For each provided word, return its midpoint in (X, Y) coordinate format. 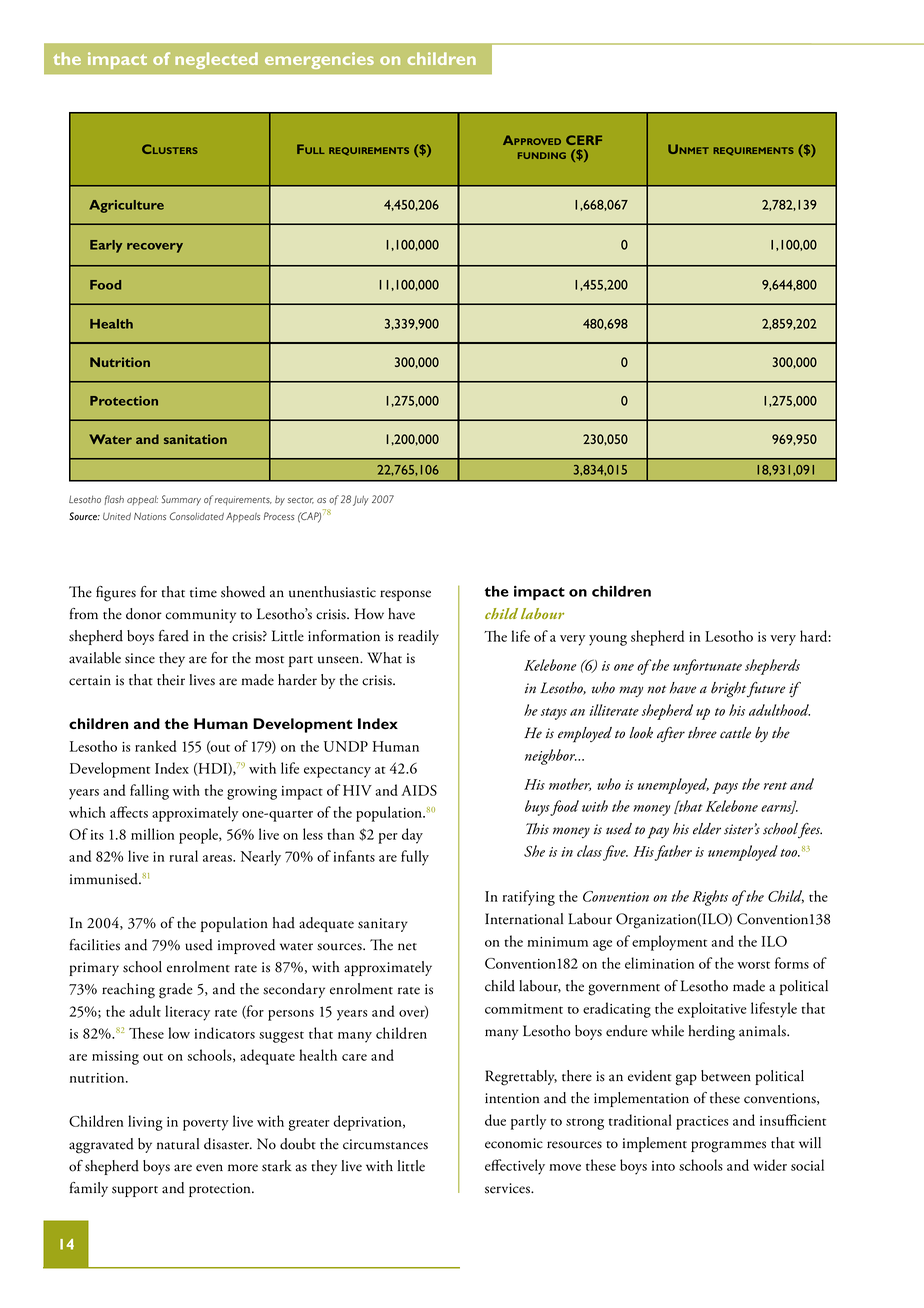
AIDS (419, 790)
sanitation (195, 439)
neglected (216, 60)
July (361, 501)
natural (178, 1144)
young (608, 640)
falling (149, 792)
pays (725, 788)
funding (542, 155)
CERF (584, 140)
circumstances (385, 1144)
